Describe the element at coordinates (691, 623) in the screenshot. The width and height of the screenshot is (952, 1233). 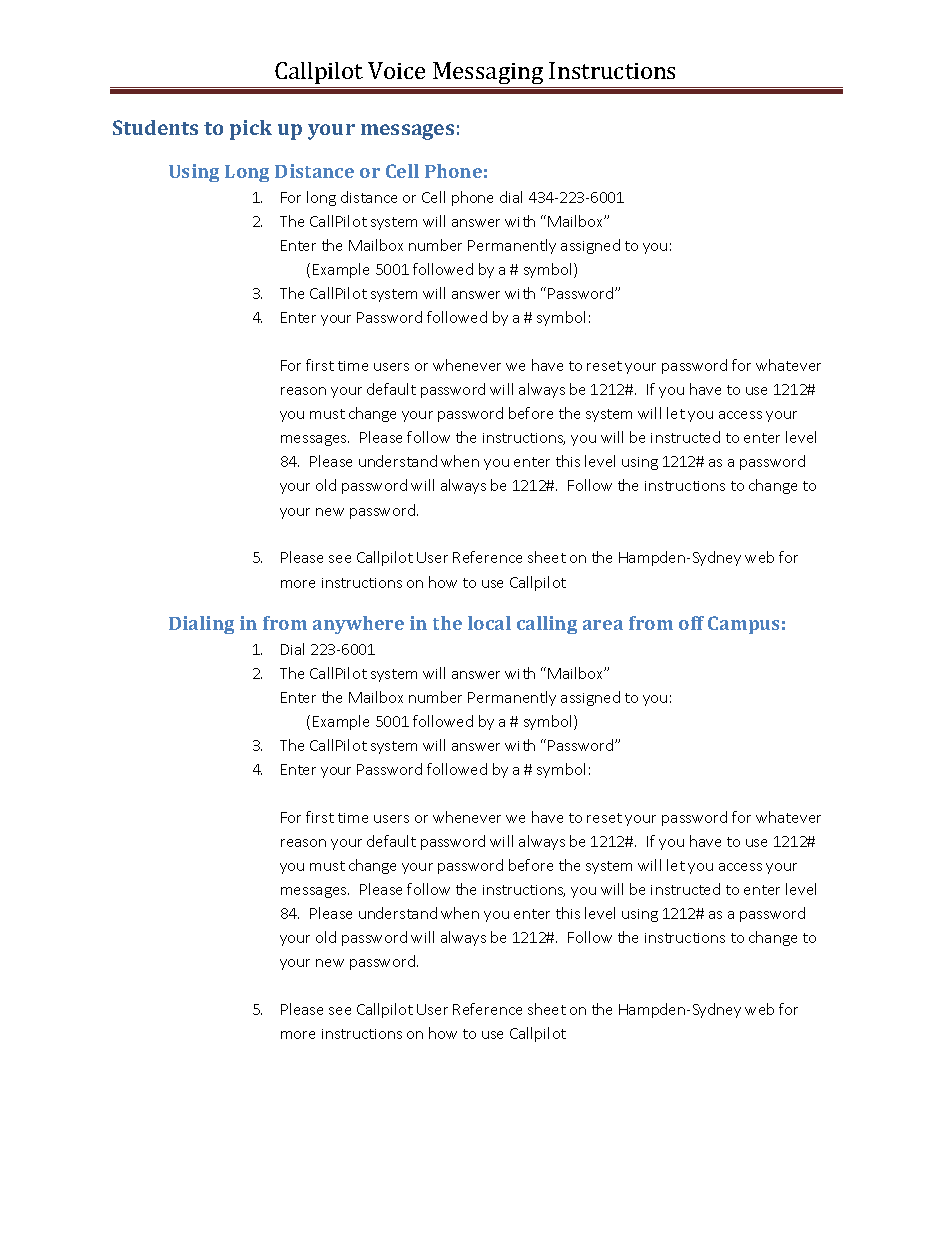
I see `off` at that location.
